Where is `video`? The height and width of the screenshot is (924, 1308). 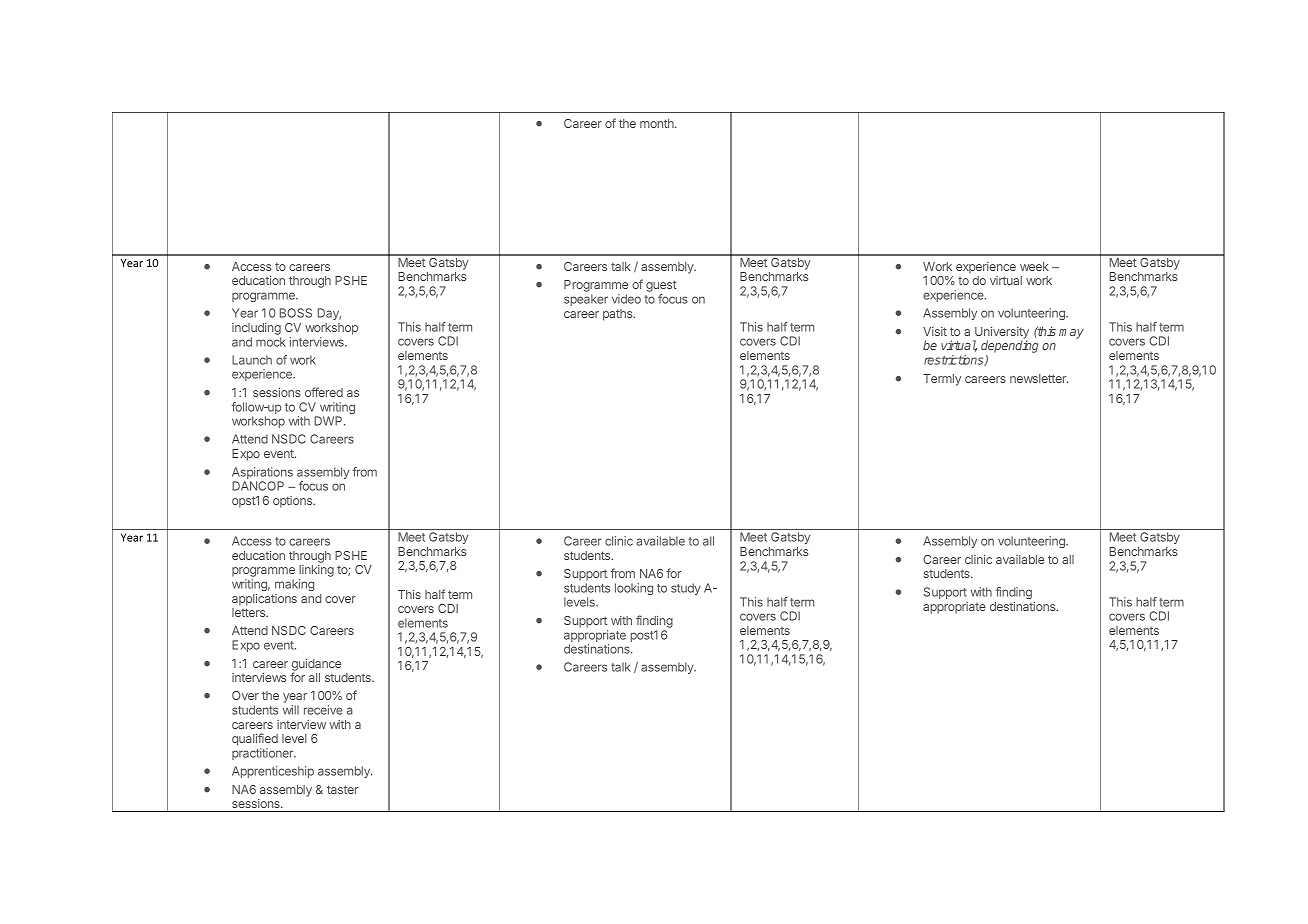 video is located at coordinates (626, 299).
